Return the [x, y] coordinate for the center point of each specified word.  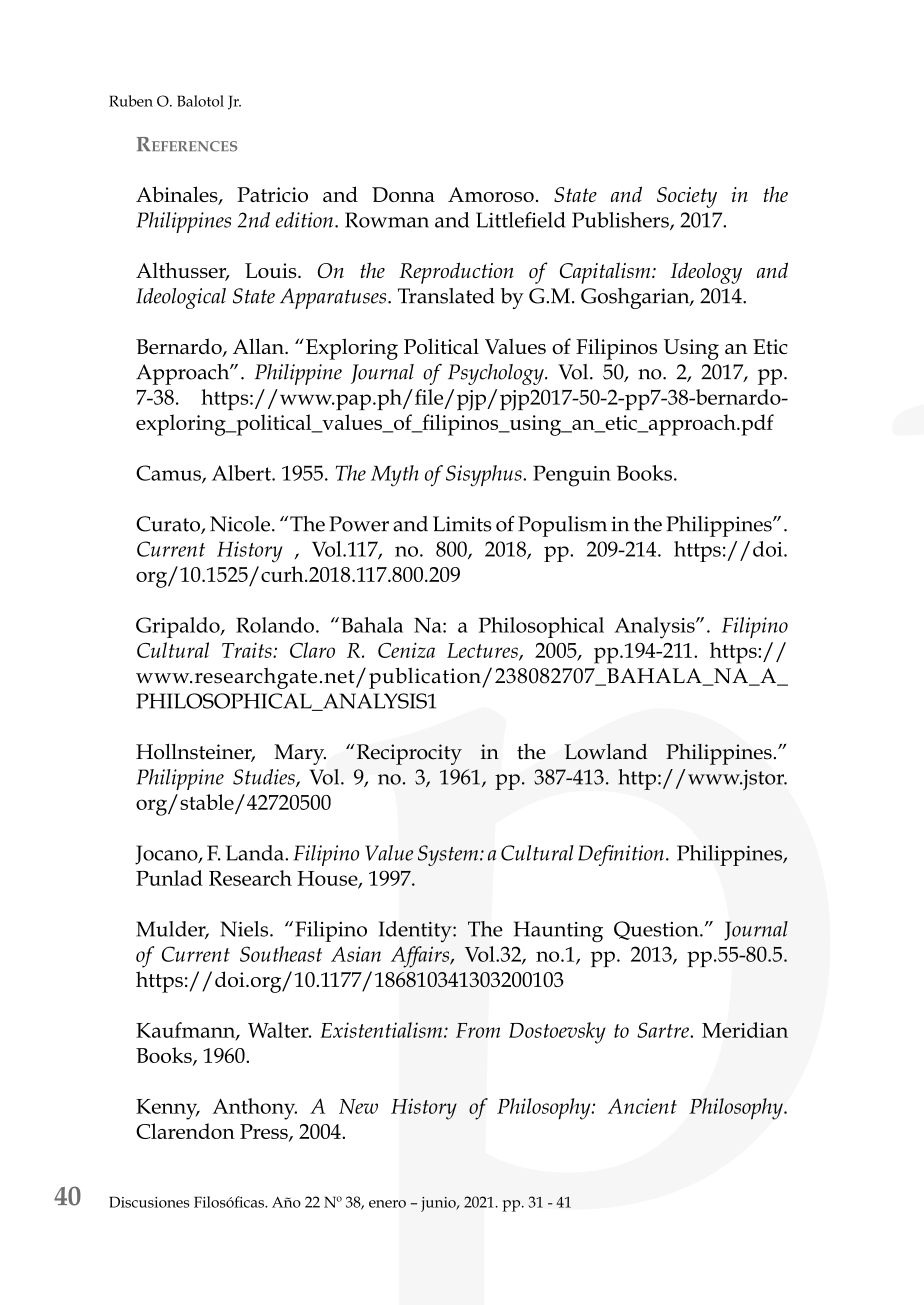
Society [687, 197]
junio [439, 1204]
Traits [248, 650]
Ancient [642, 1106]
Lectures [483, 651]
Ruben [131, 101]
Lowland [606, 751]
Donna [403, 194]
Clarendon [185, 1131]
